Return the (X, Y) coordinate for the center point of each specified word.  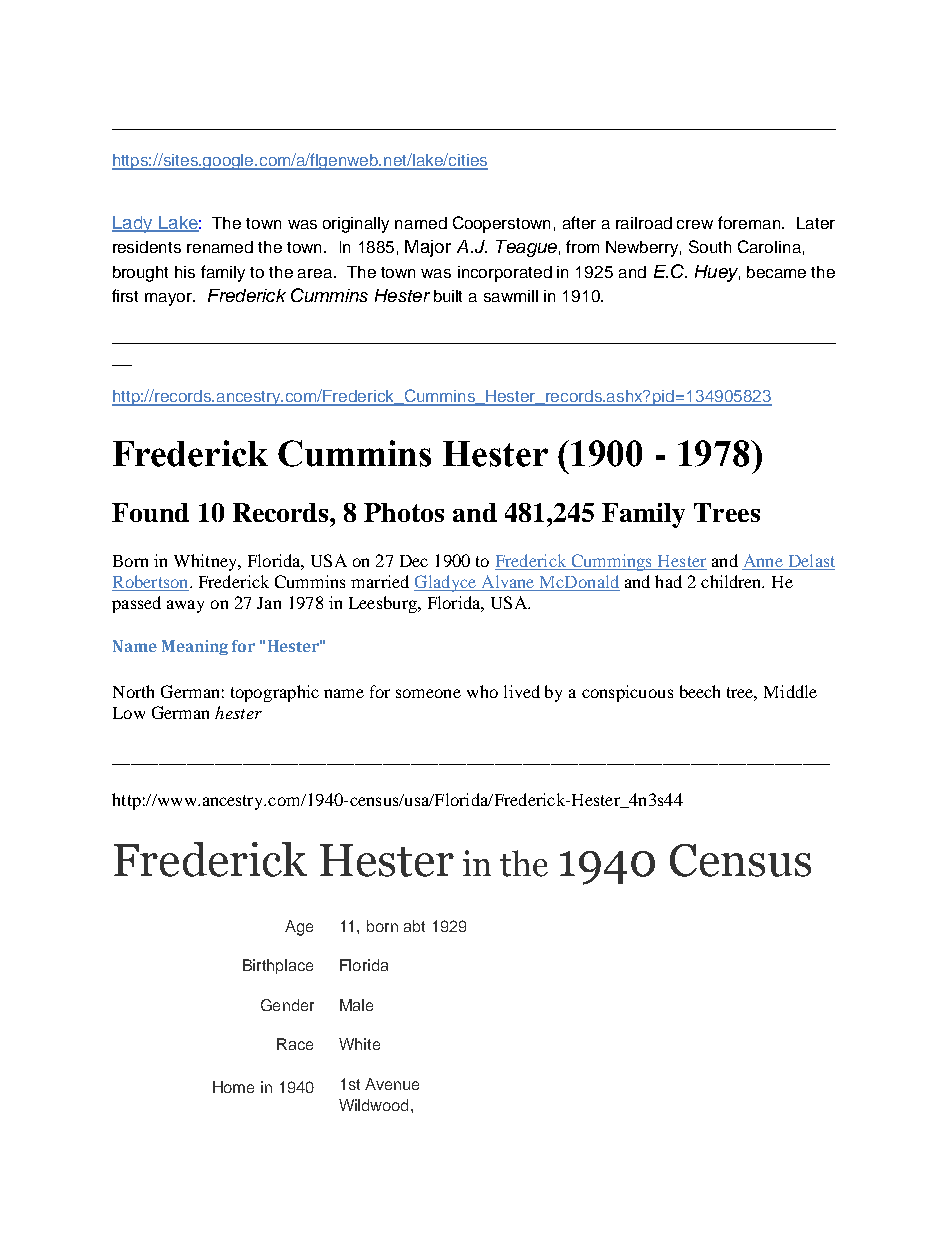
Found (150, 512)
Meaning (195, 647)
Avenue (392, 1084)
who (482, 691)
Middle (790, 691)
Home (233, 1087)
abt (414, 926)
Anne (763, 560)
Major (428, 248)
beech (700, 691)
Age (299, 928)
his (185, 272)
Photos (404, 512)
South (710, 246)
